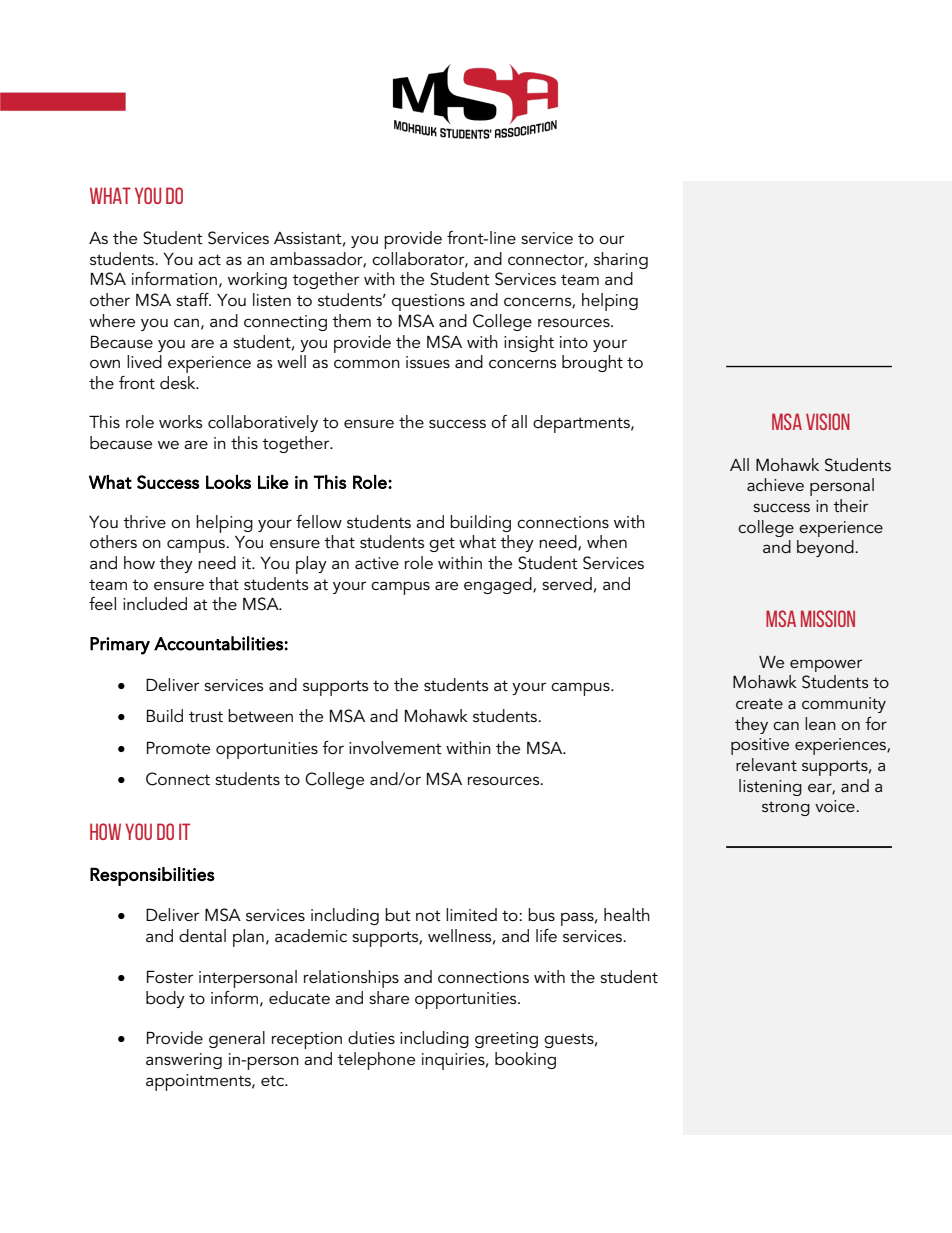 The width and height of the screenshot is (952, 1233). Describe the element at coordinates (193, 299) in the screenshot. I see `staff` at that location.
